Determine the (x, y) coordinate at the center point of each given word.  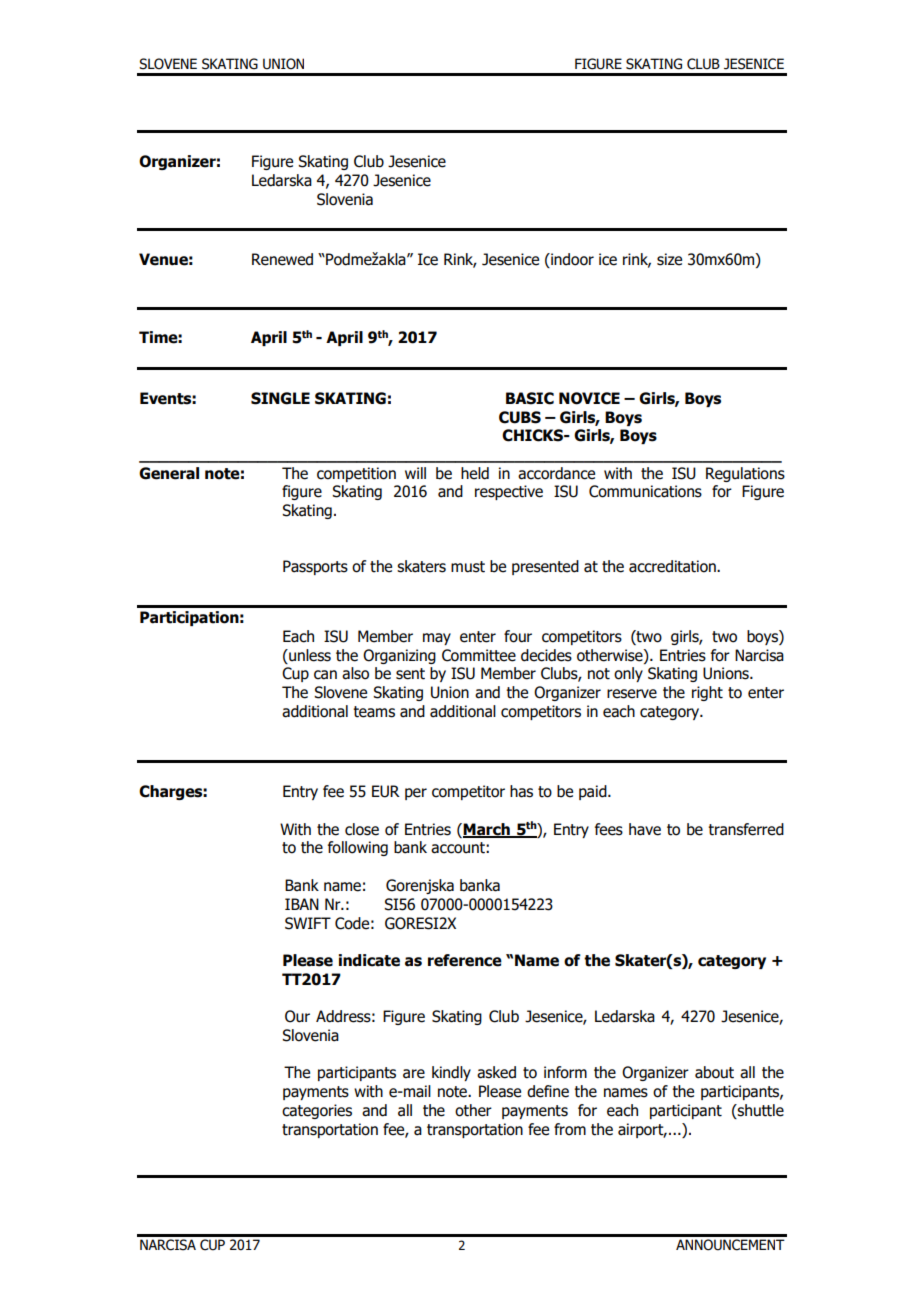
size (669, 259)
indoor (571, 259)
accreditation (673, 566)
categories (317, 1111)
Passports (315, 567)
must (468, 567)
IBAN (302, 904)
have (645, 829)
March (487, 830)
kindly (451, 1073)
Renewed (282, 259)
